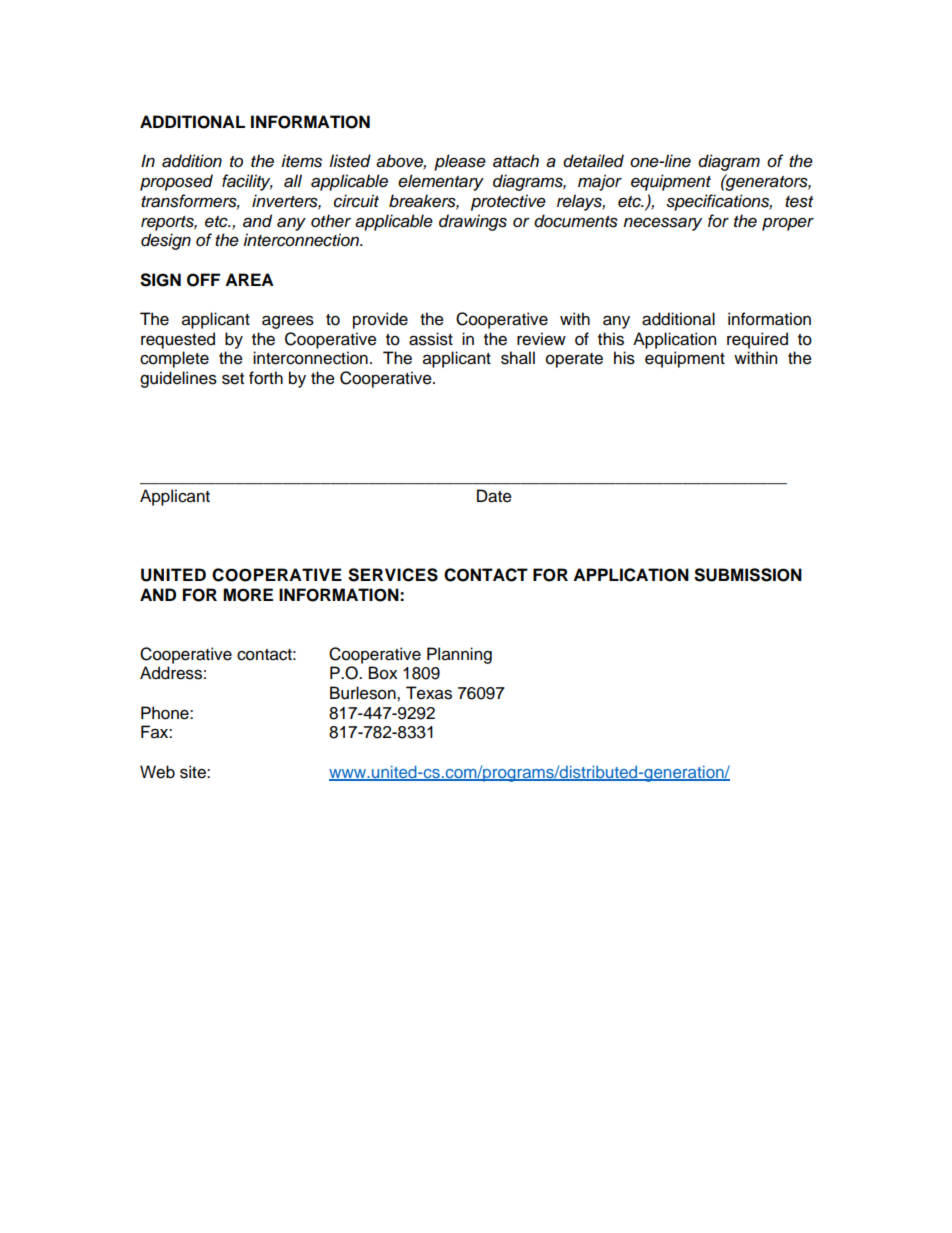  I want to click on SUBMISSION, so click(748, 575).
